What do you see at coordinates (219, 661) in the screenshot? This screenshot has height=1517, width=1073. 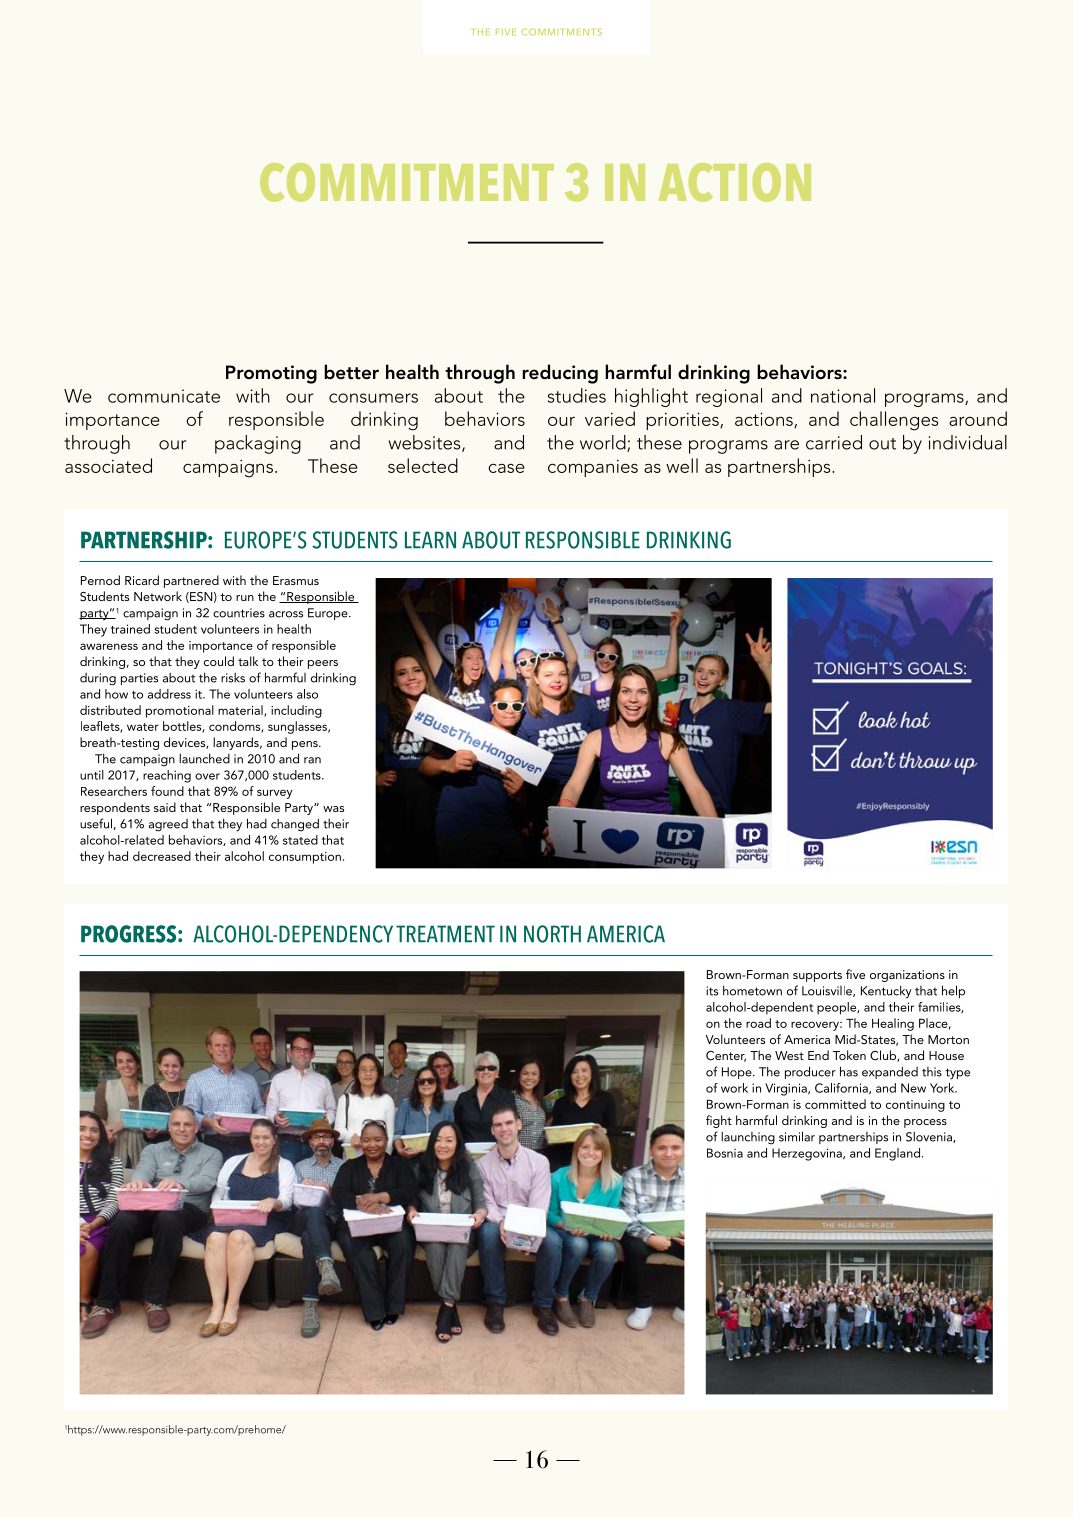 I see `could` at bounding box center [219, 661].
